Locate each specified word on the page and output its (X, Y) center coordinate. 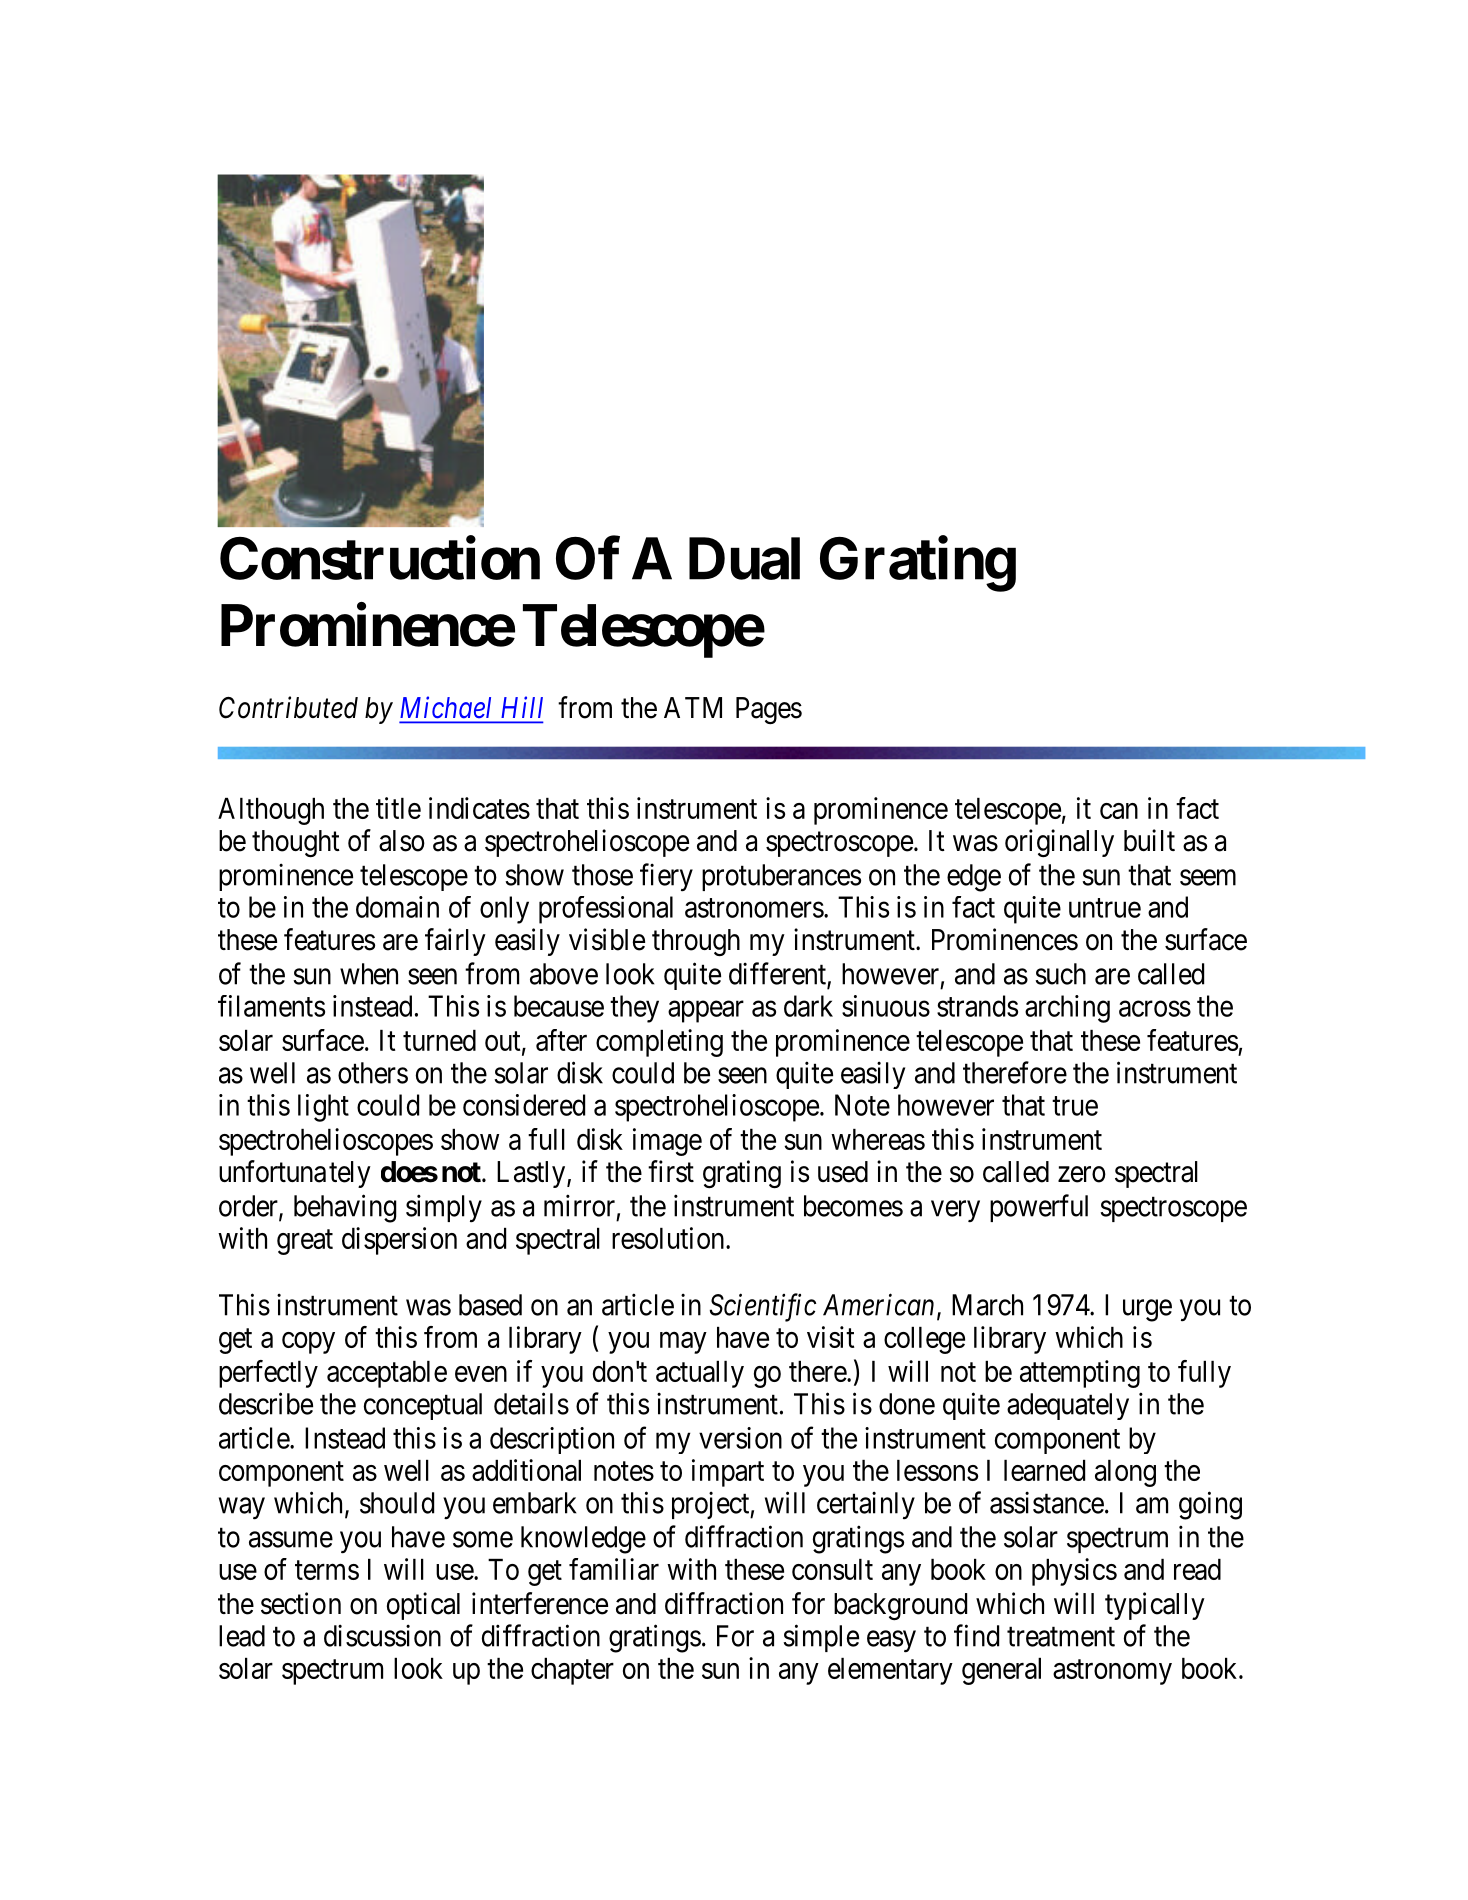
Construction (380, 558)
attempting (1080, 1374)
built (1149, 840)
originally (1059, 843)
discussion (382, 1635)
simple (821, 1638)
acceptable (387, 1374)
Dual (744, 559)
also (402, 841)
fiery (666, 877)
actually (700, 1374)
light (323, 1108)
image (667, 1142)
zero (1082, 1174)
